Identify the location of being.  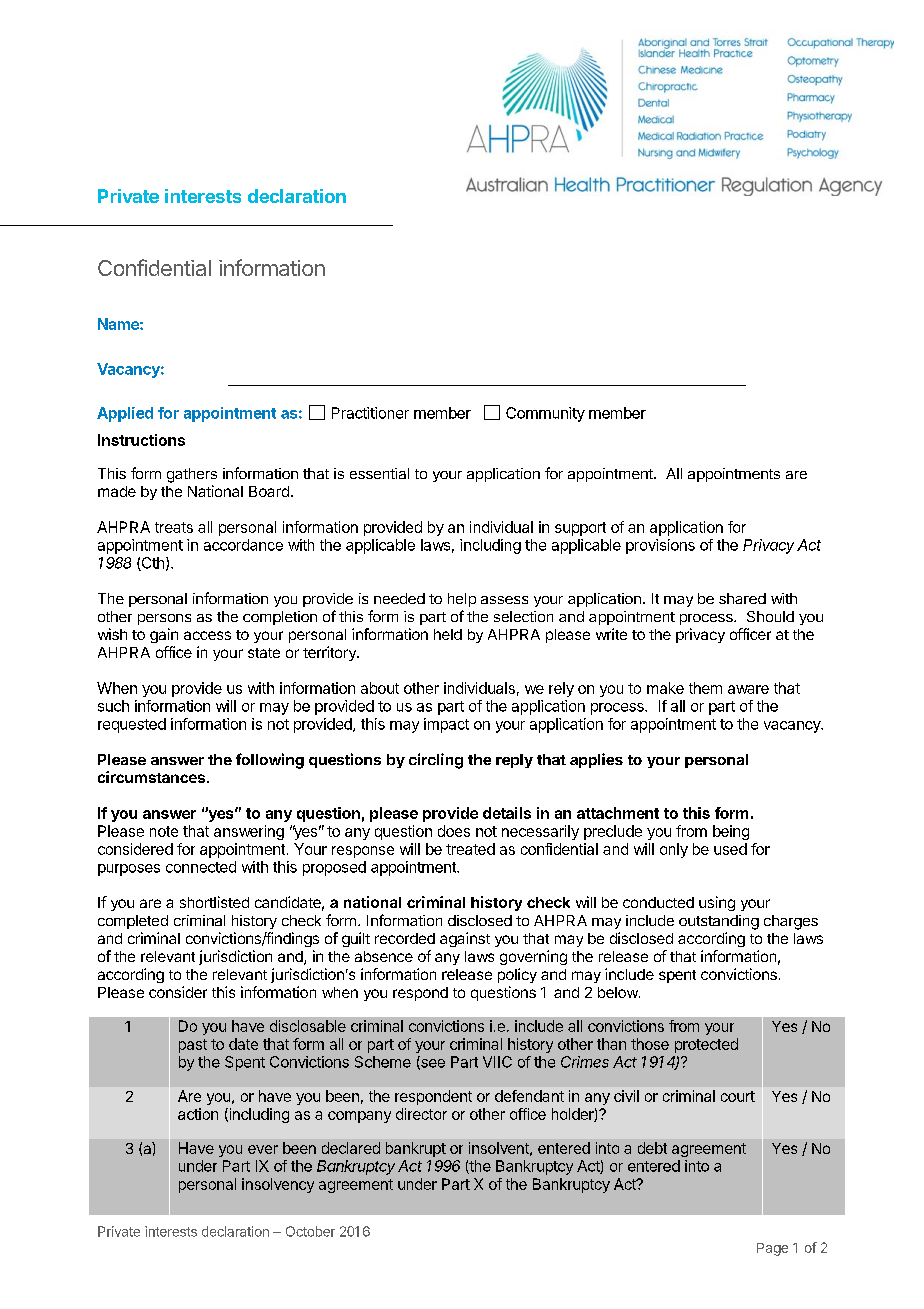
(731, 832).
